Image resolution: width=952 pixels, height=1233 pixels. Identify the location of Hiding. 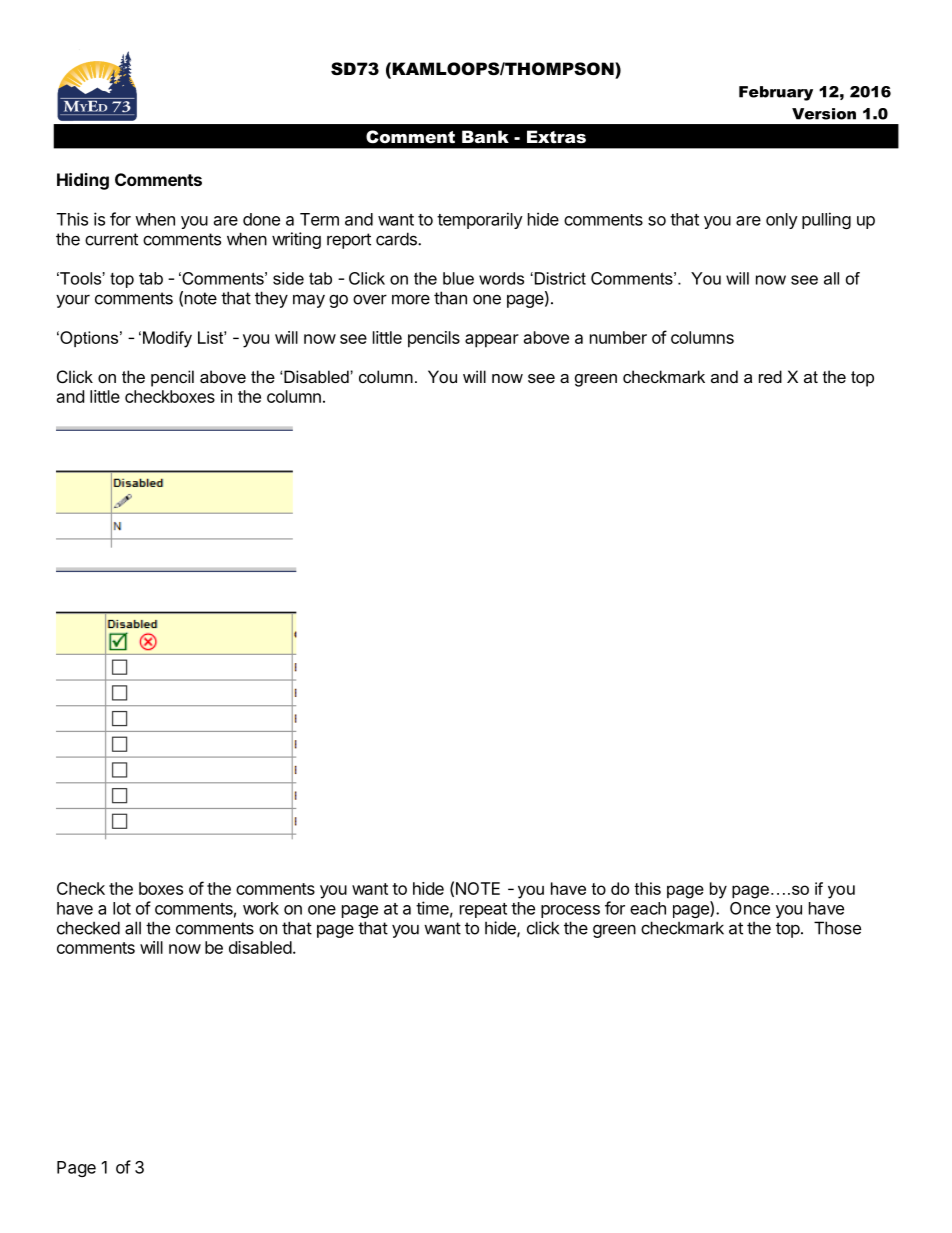
(83, 181).
